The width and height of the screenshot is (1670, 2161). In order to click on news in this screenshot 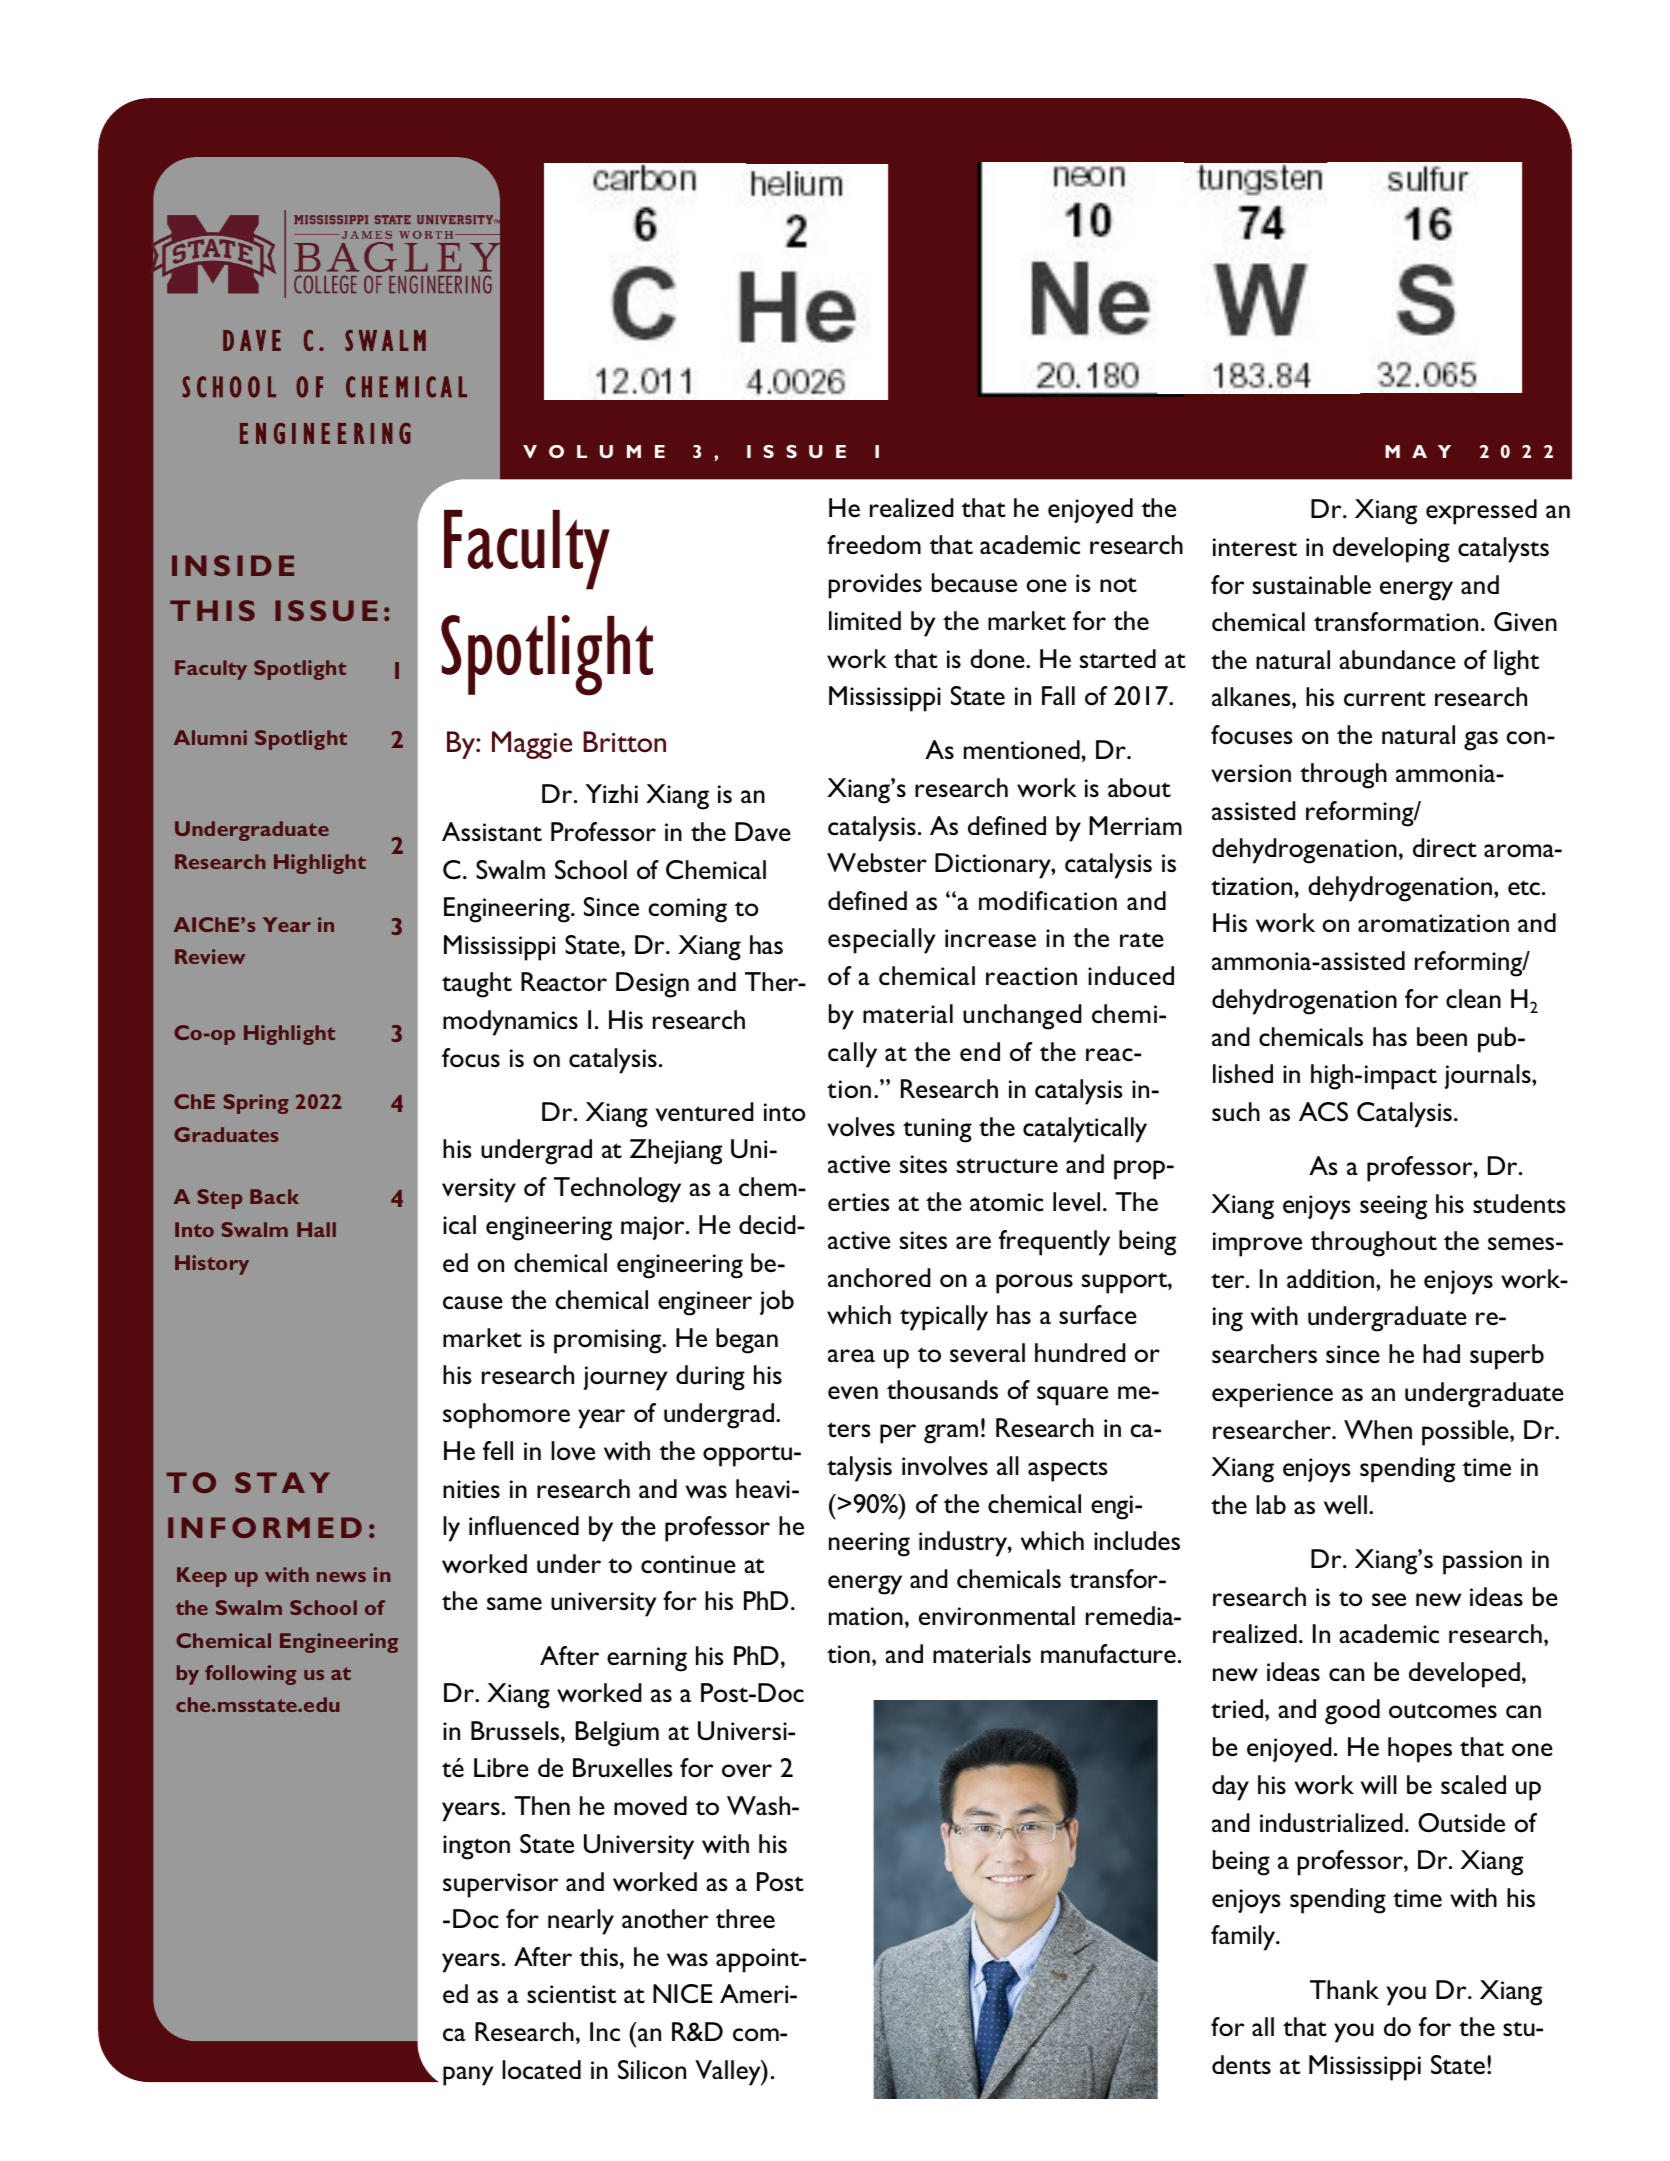, I will do `click(341, 1577)`.
